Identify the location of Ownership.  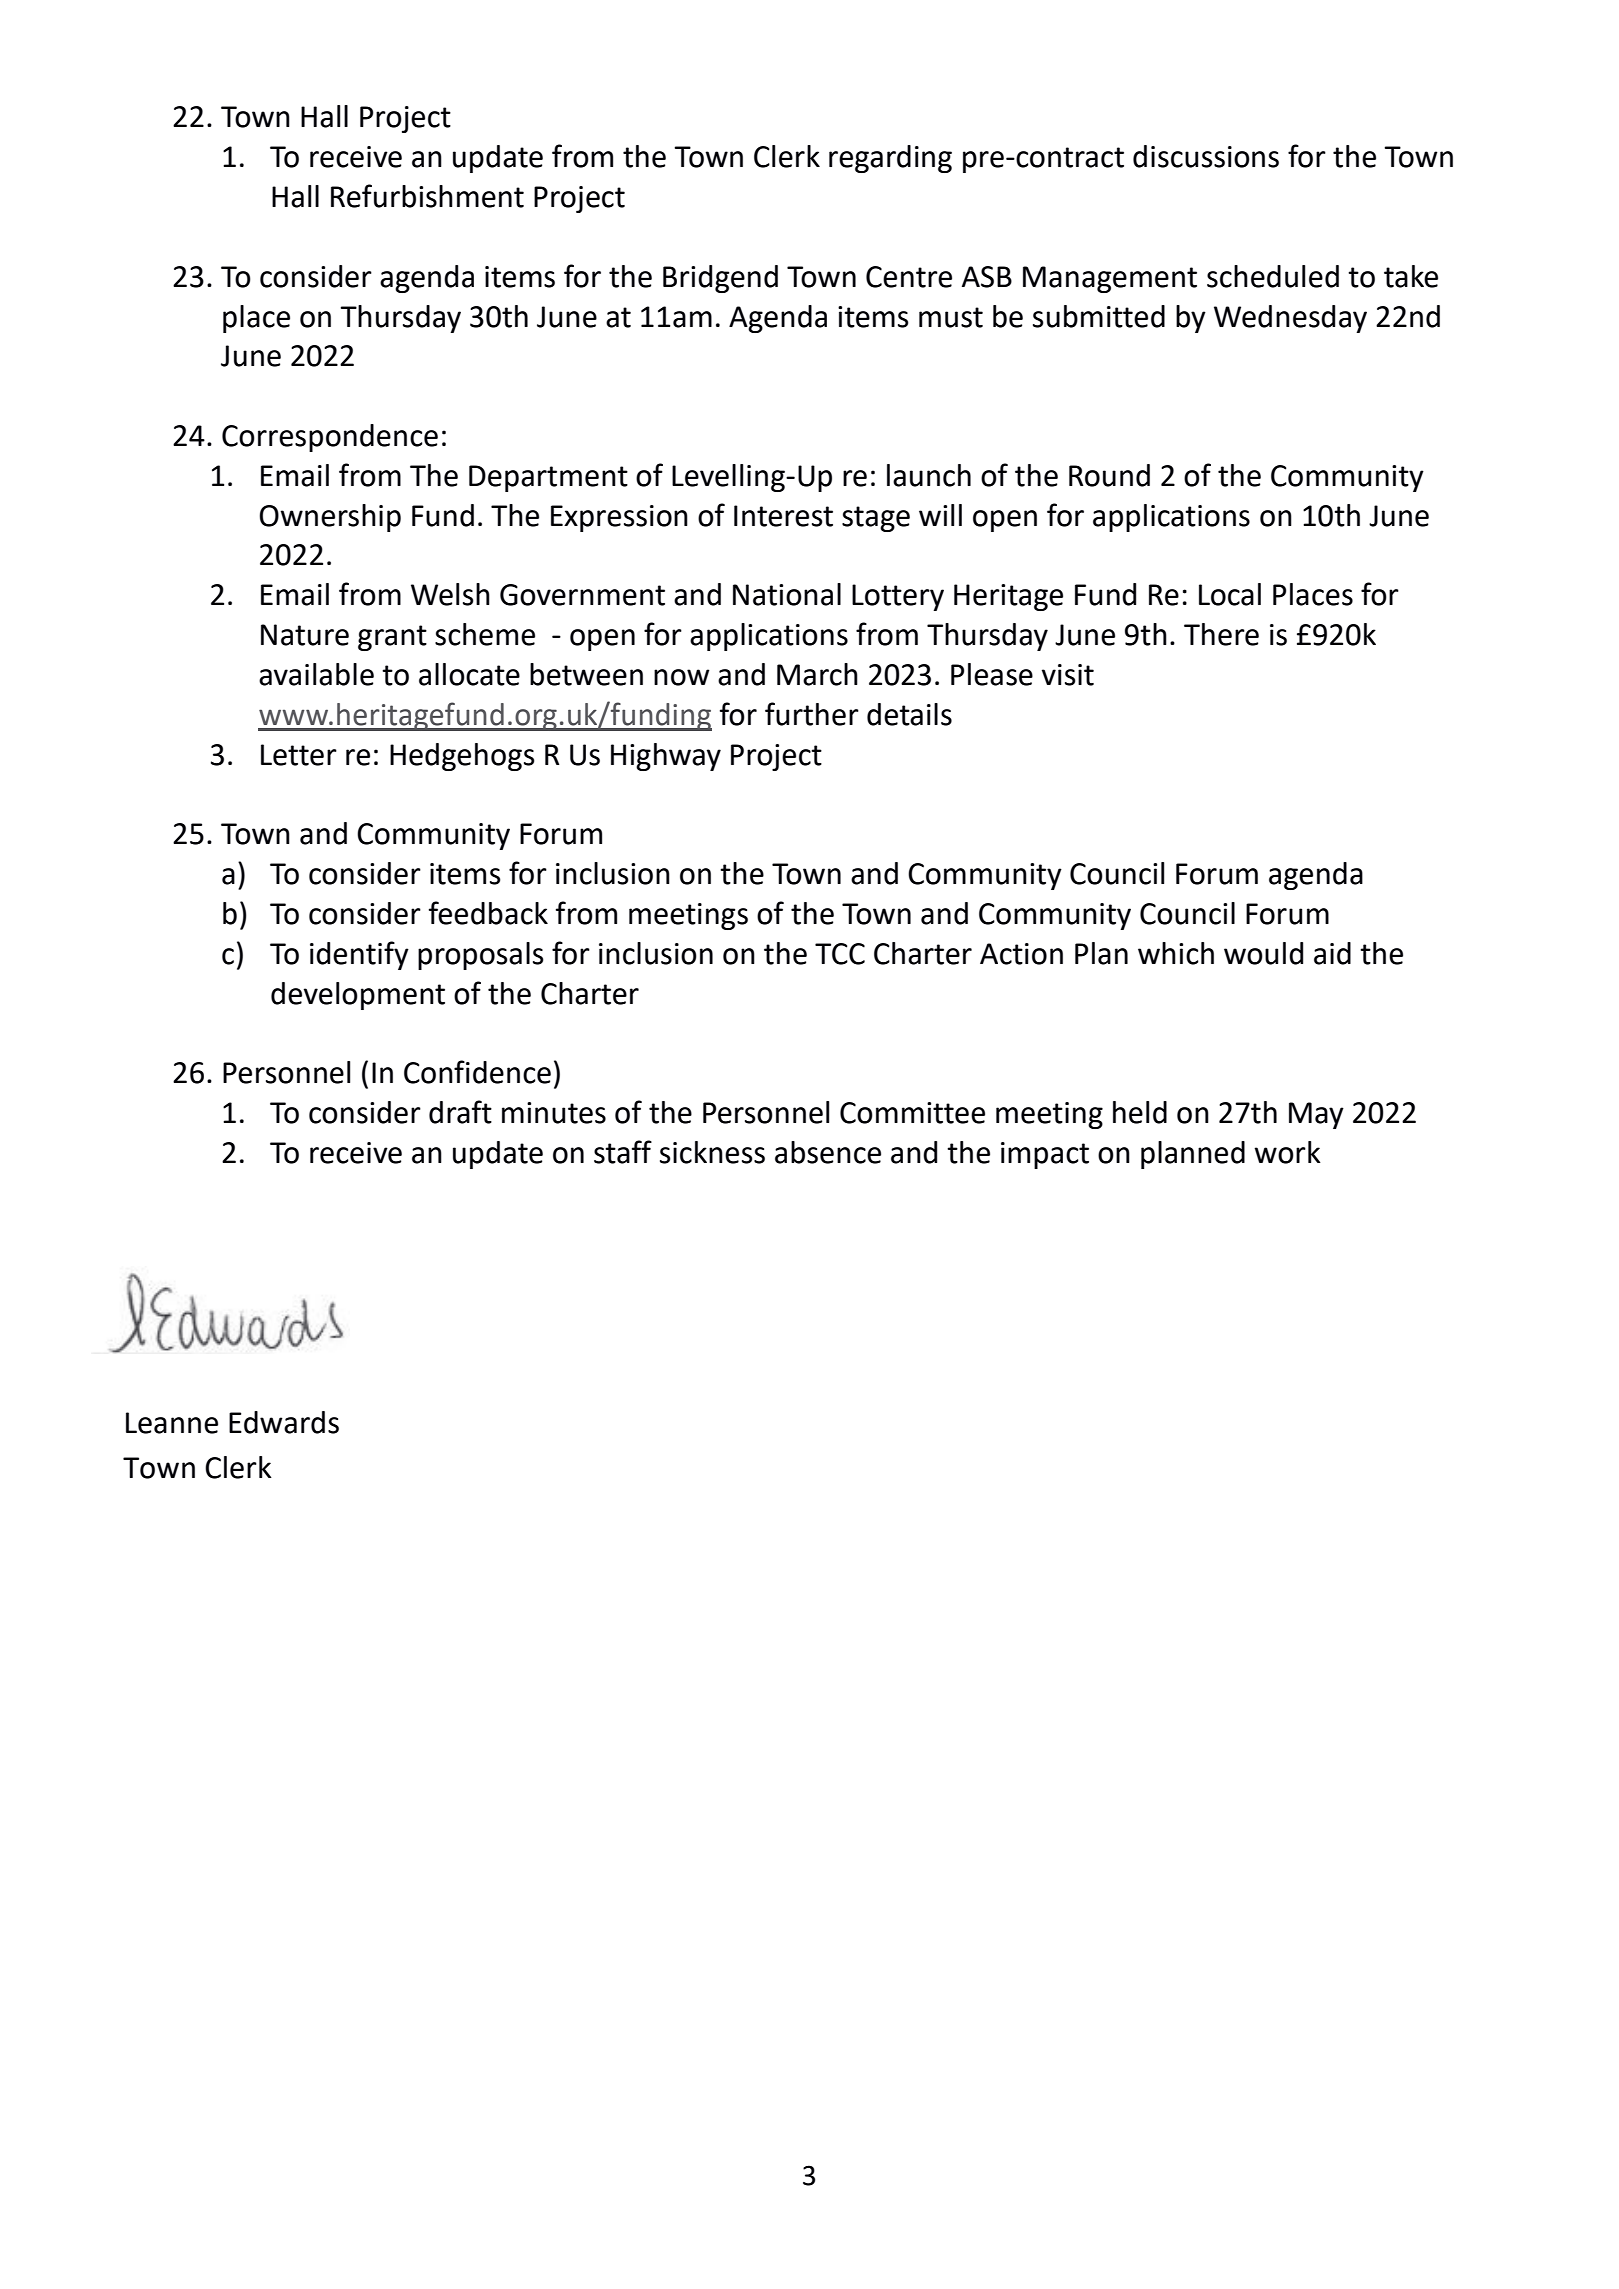
(330, 518).
